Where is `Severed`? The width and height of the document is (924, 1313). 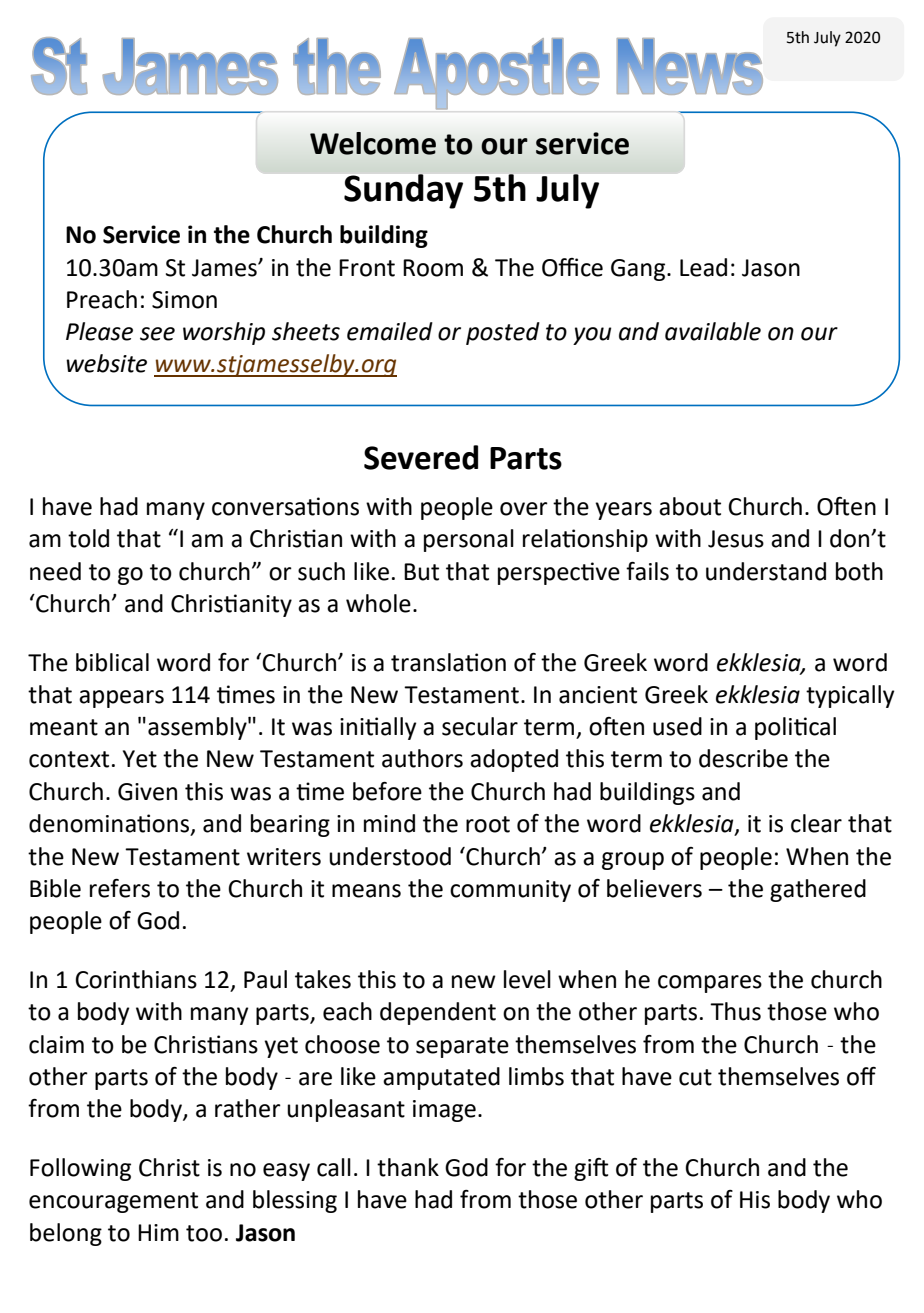
Severed is located at coordinates (421, 457).
